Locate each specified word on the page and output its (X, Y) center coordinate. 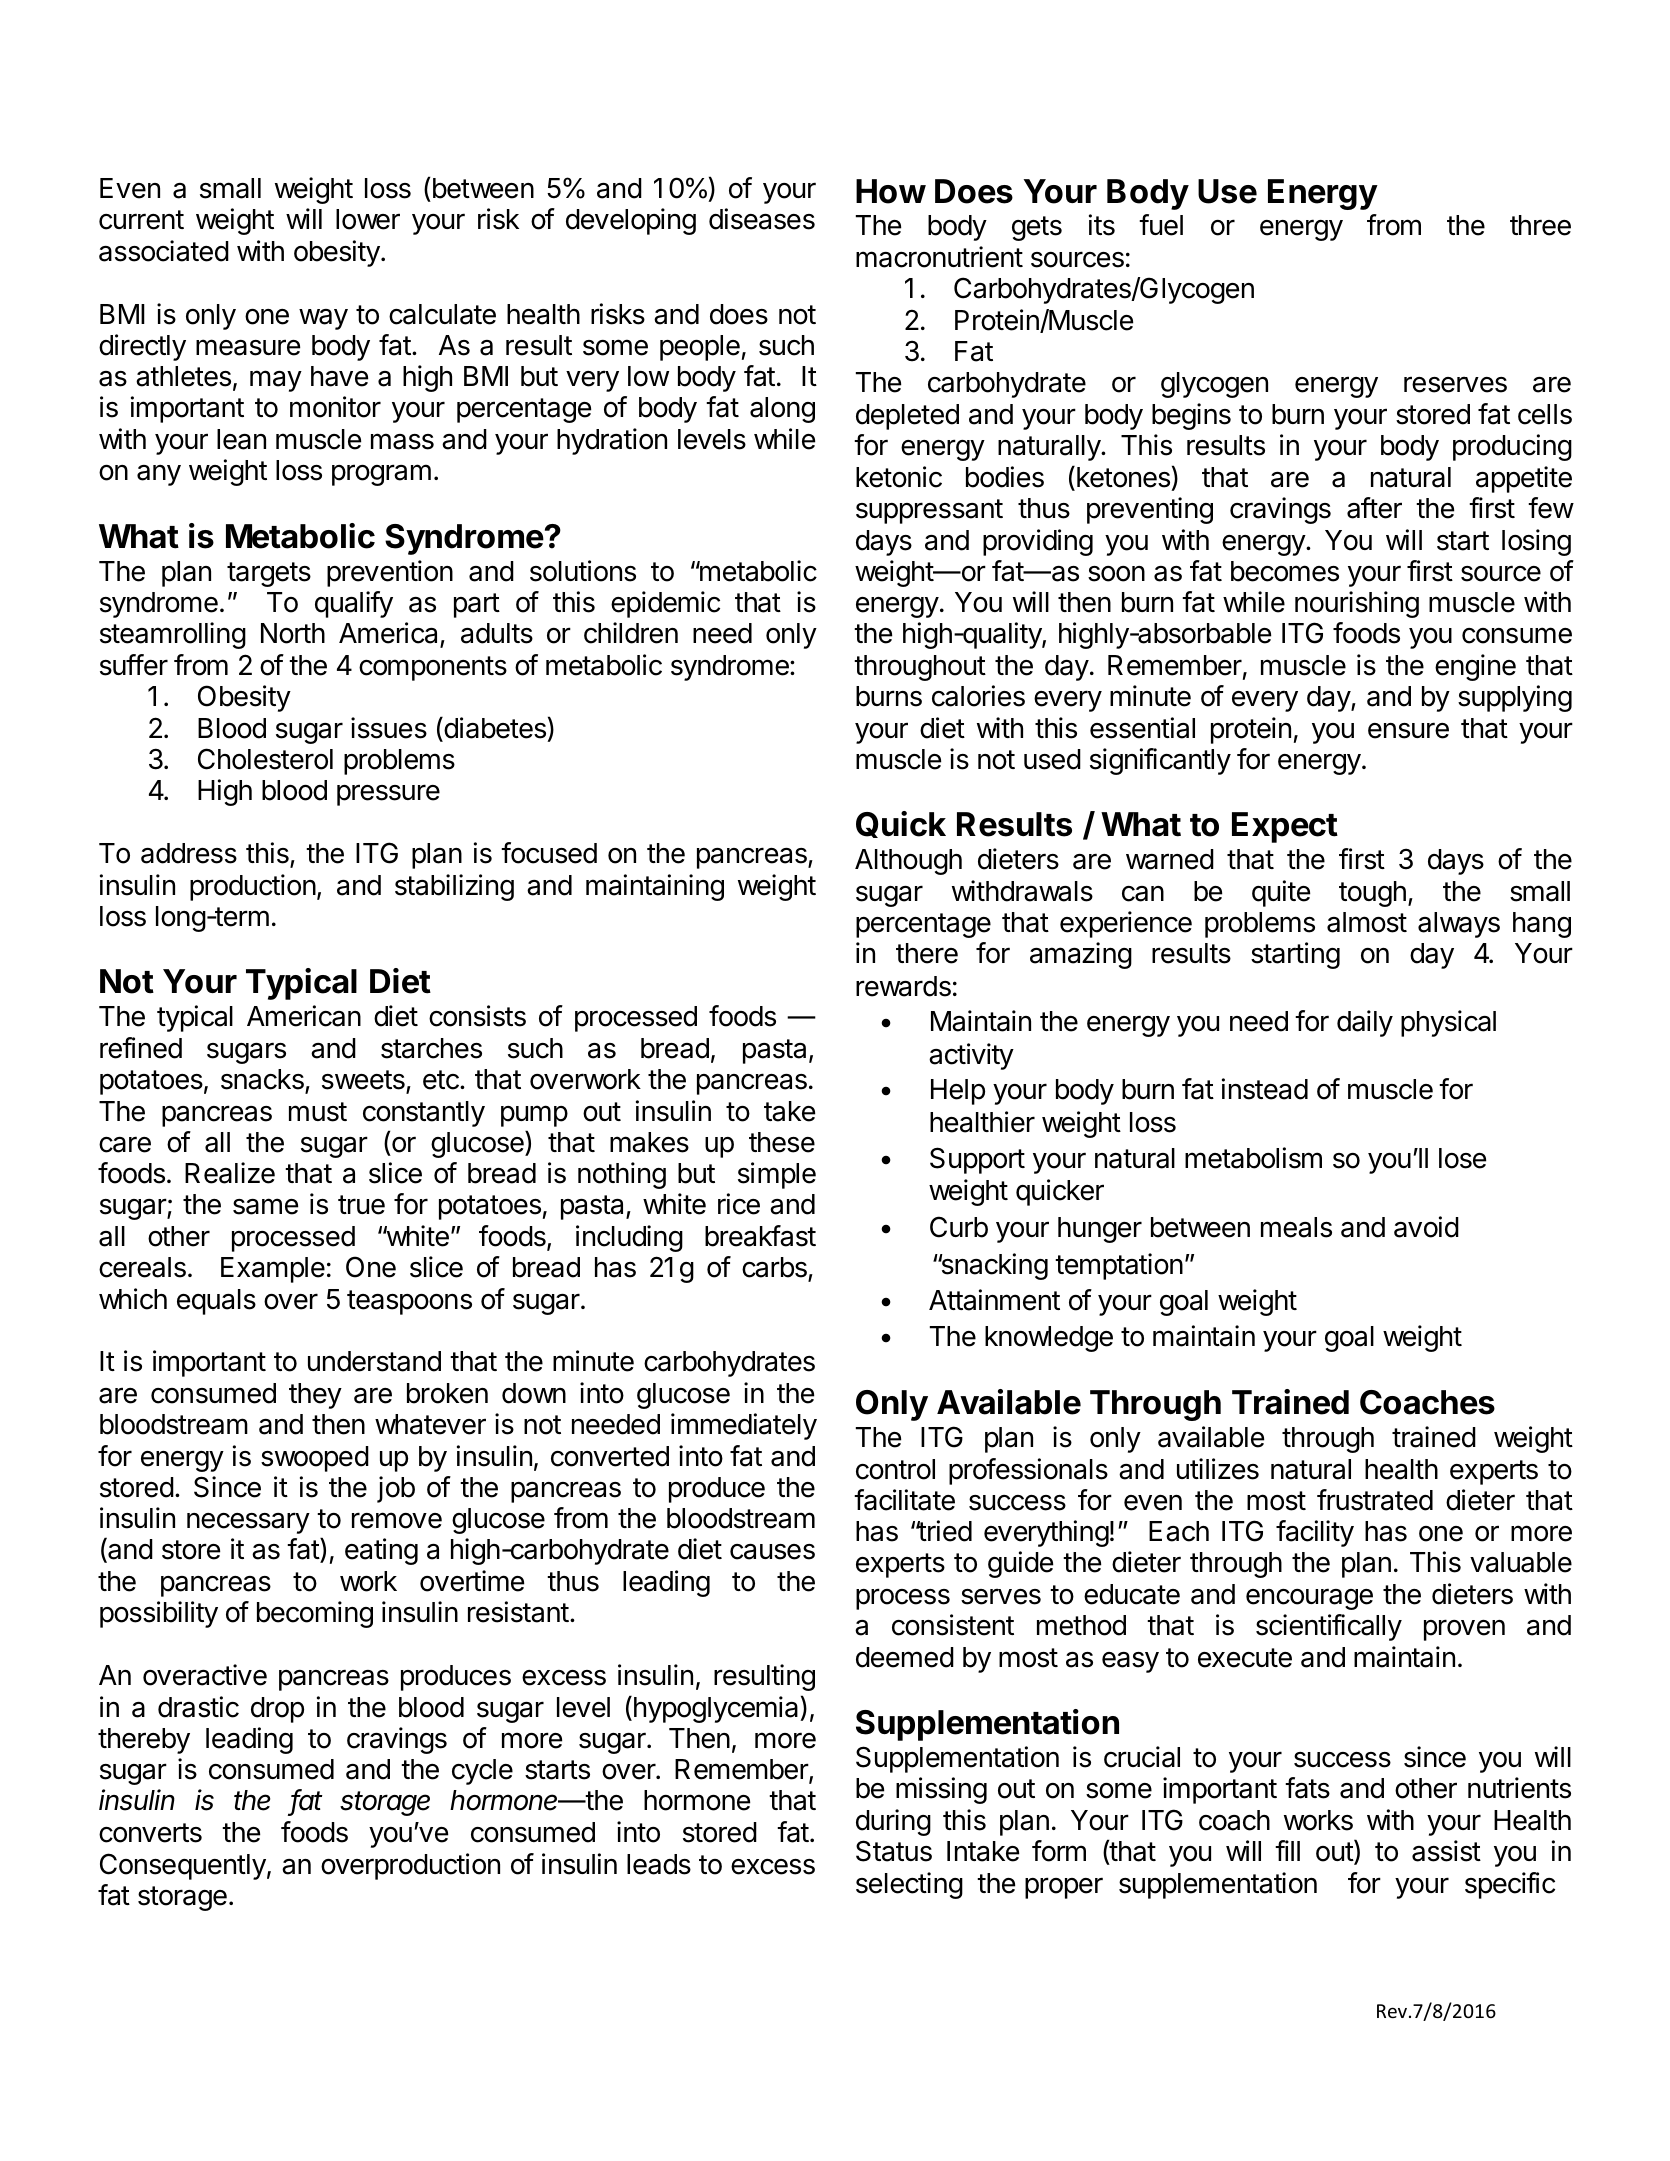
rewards (903, 986)
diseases (762, 219)
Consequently (183, 1866)
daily (1365, 1023)
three (1540, 225)
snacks (263, 1081)
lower (368, 219)
